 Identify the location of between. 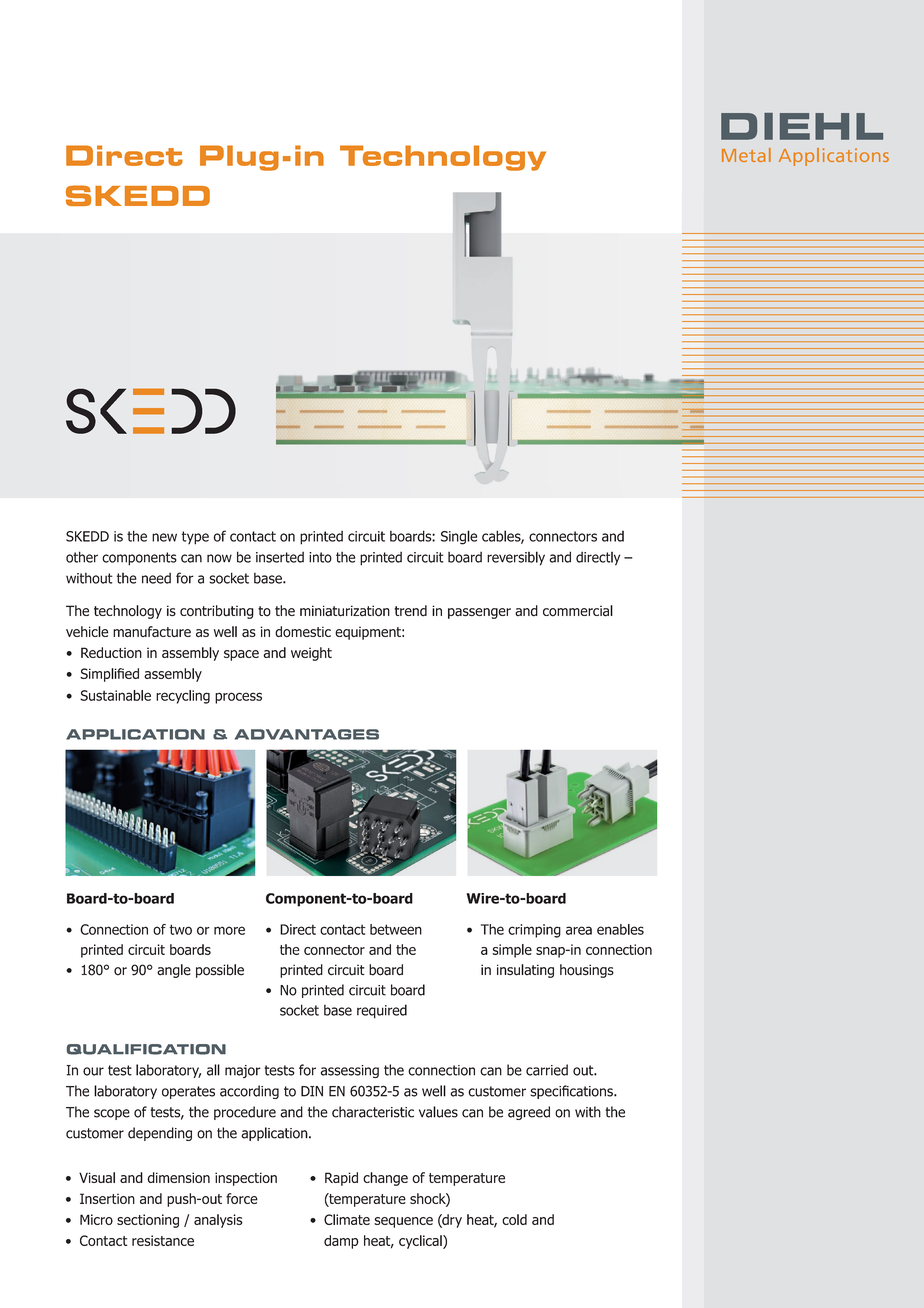
(396, 929).
